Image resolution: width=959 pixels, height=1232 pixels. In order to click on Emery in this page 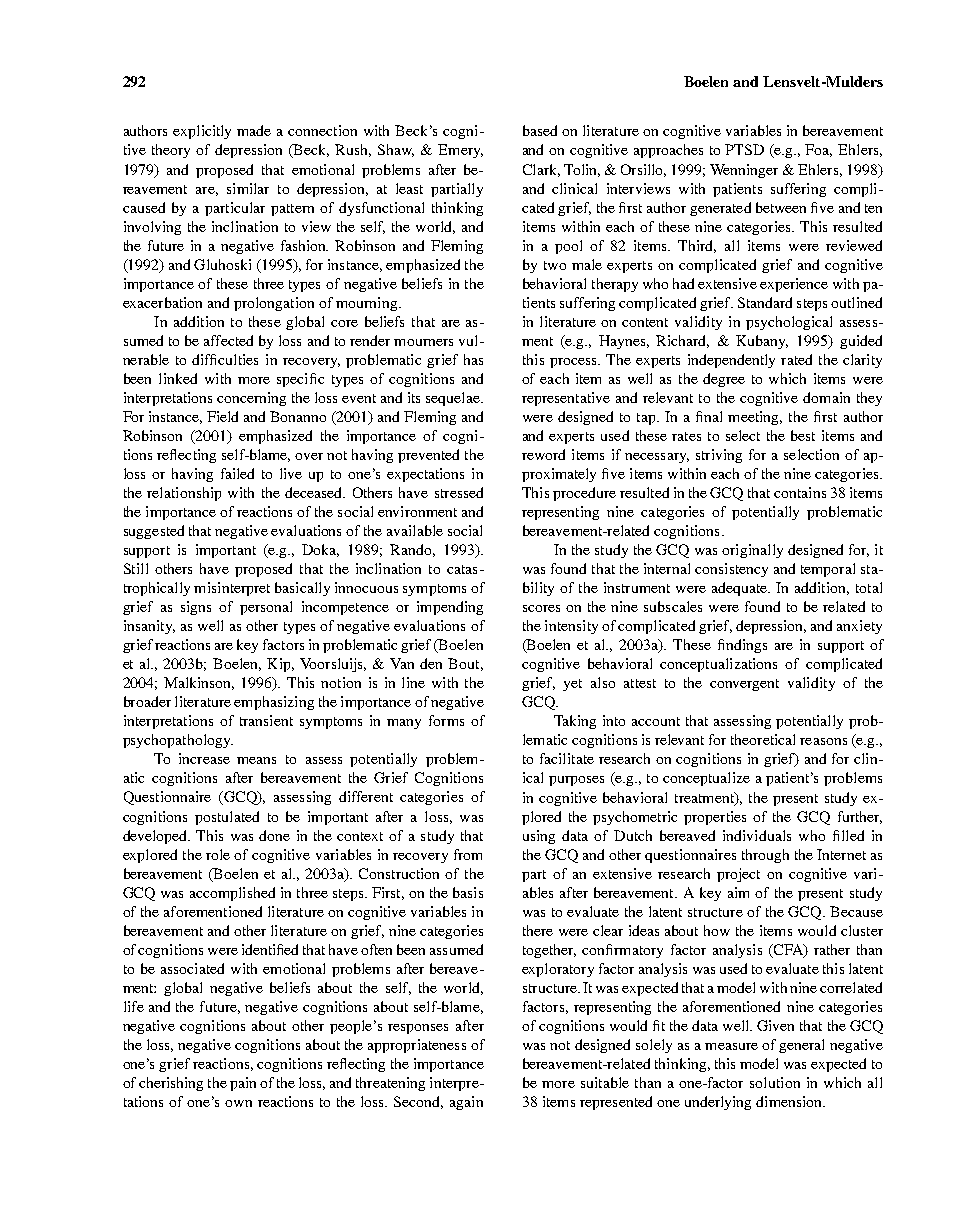, I will do `click(460, 151)`.
